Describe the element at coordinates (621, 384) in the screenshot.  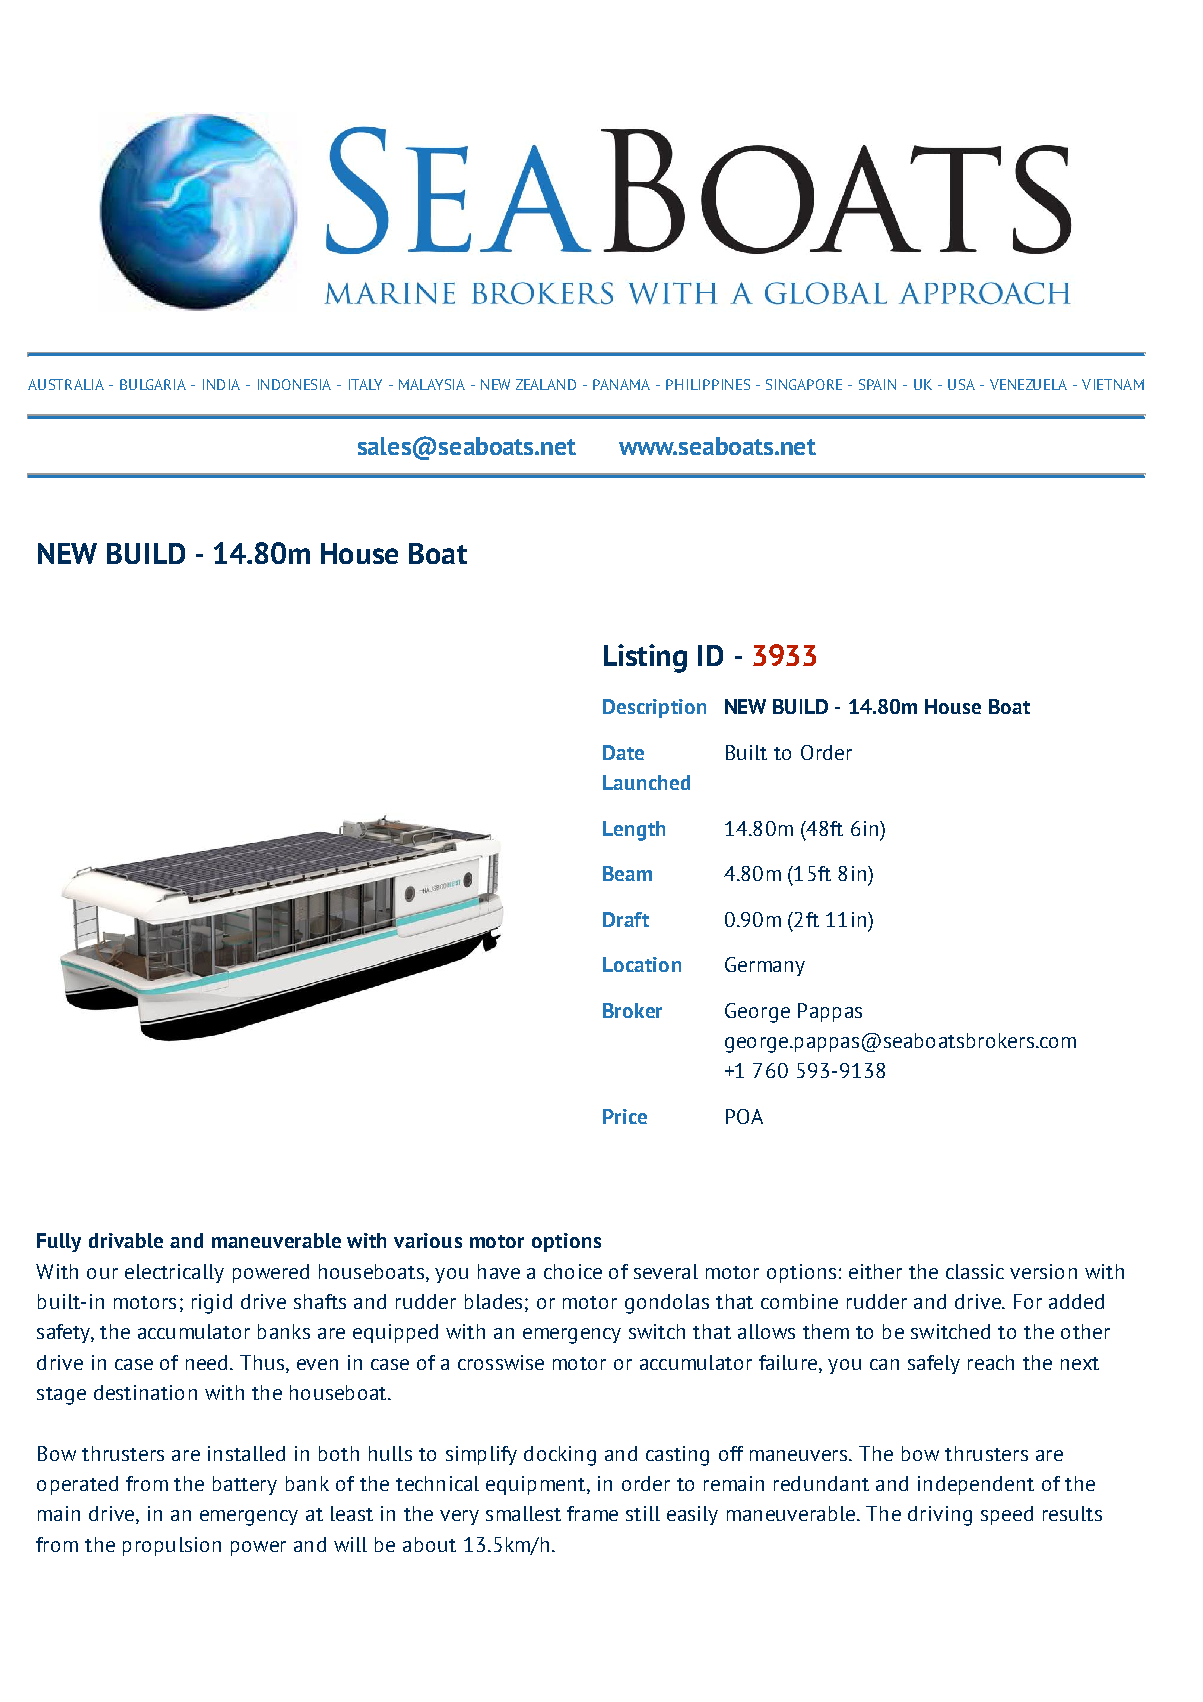
I see `PANAMA` at that location.
